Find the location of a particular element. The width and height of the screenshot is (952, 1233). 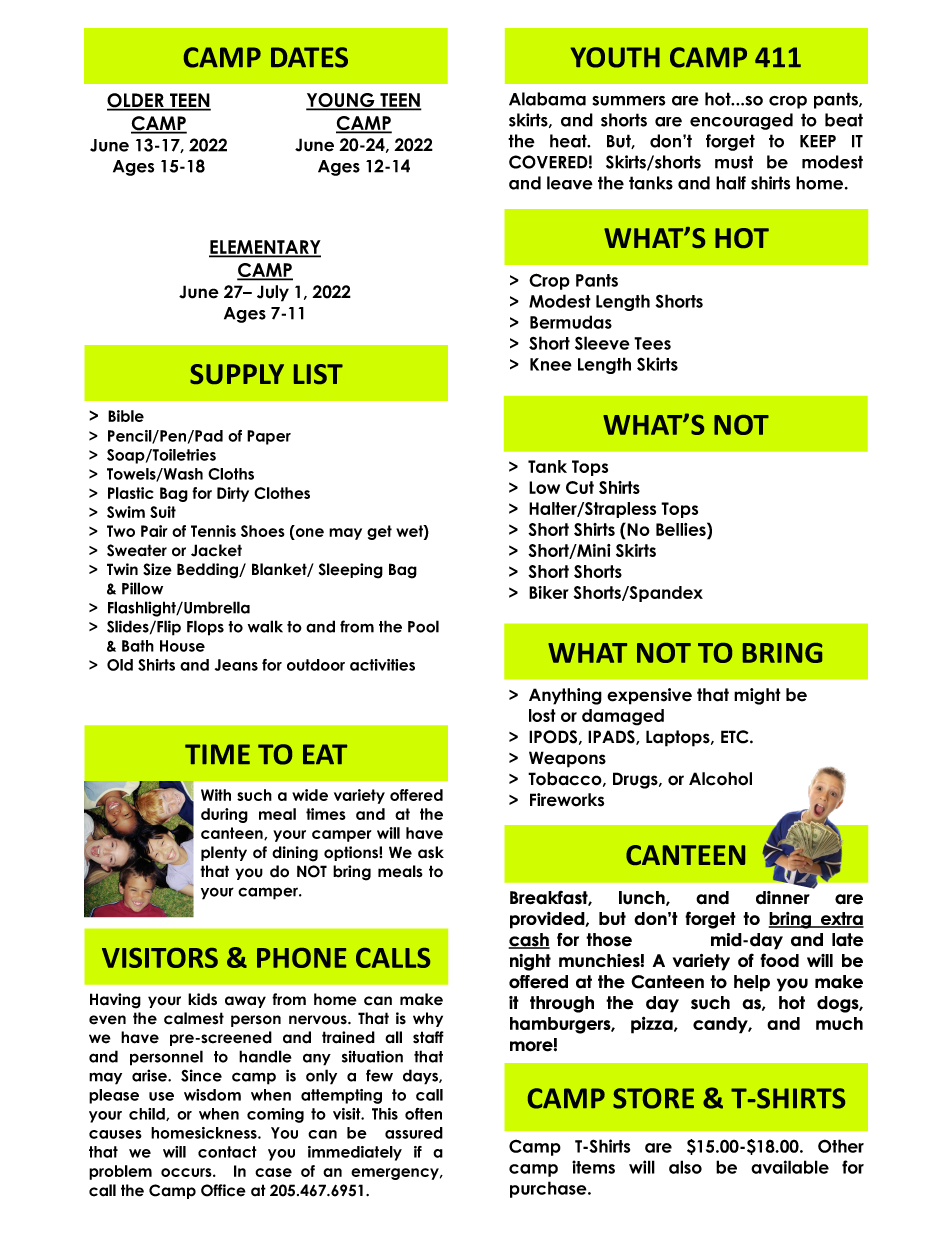

Alcohol is located at coordinates (720, 779).
